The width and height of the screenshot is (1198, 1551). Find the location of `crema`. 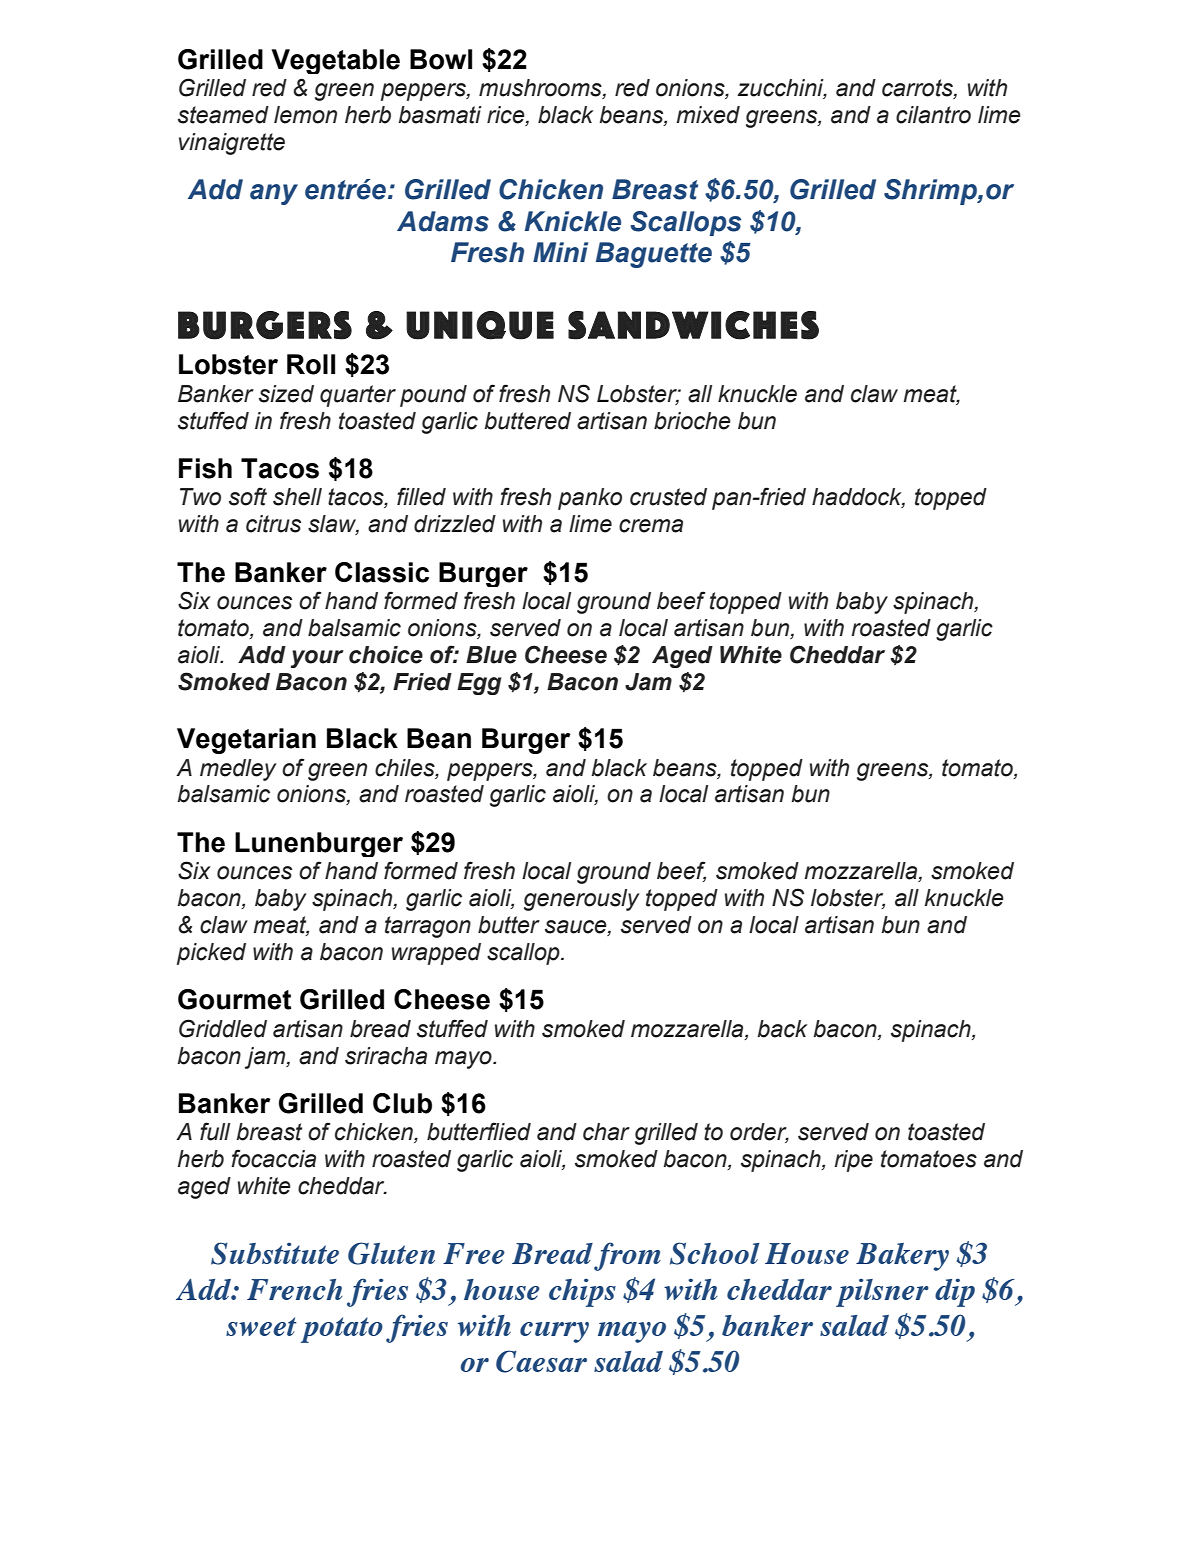

crema is located at coordinates (651, 526).
